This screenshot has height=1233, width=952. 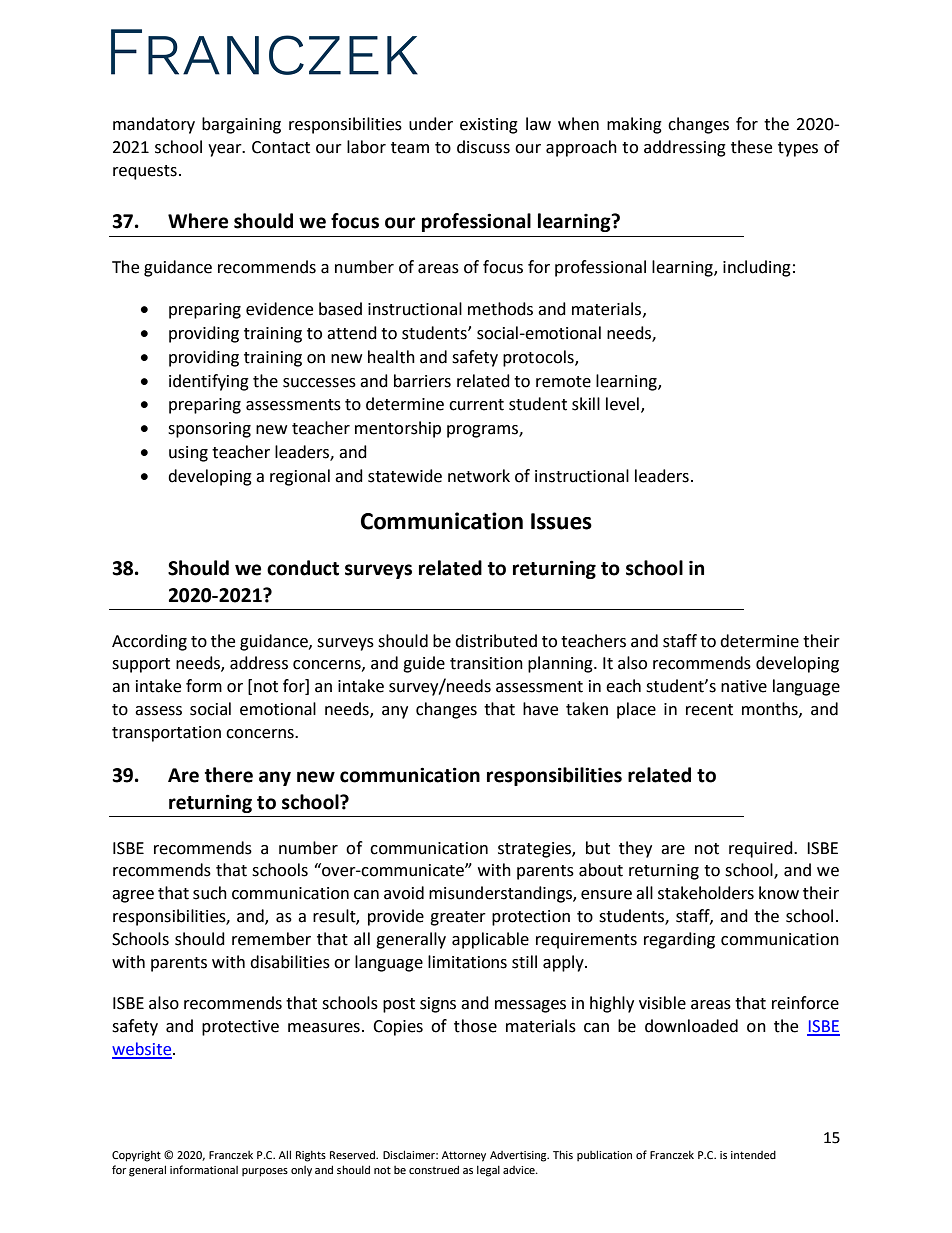 I want to click on purposes, so click(x=265, y=1172).
